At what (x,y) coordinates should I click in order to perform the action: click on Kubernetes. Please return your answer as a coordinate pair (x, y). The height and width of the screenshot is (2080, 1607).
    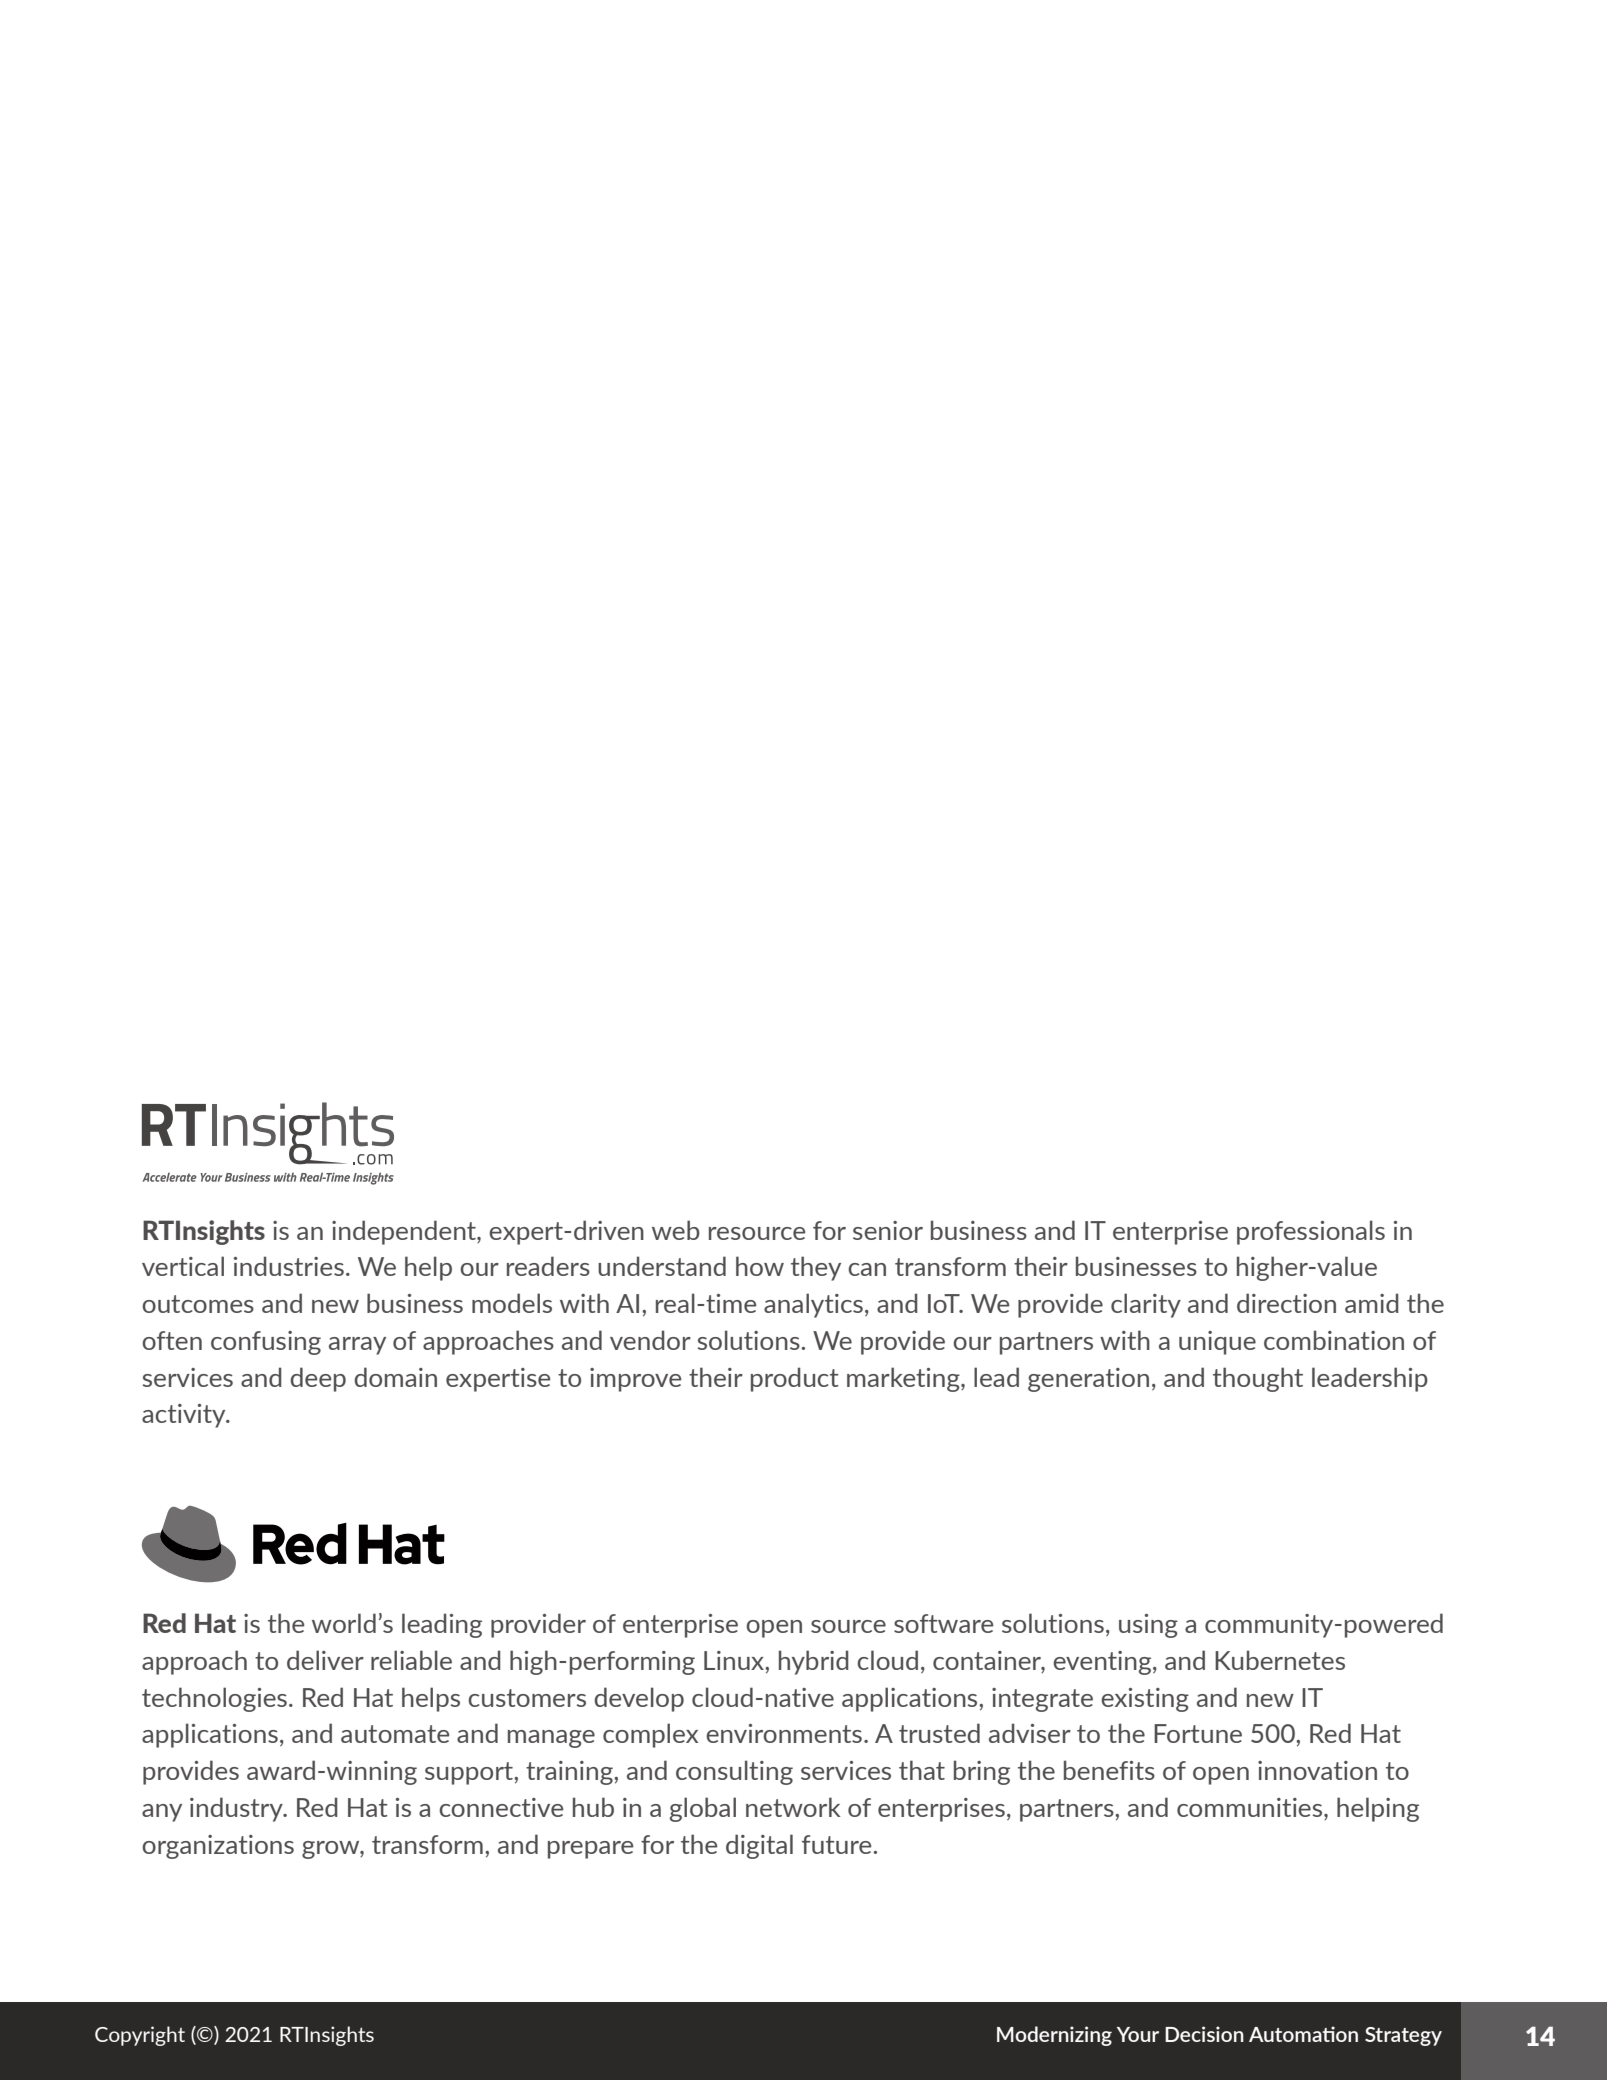
    Looking at the image, I should click on (1280, 1660).
